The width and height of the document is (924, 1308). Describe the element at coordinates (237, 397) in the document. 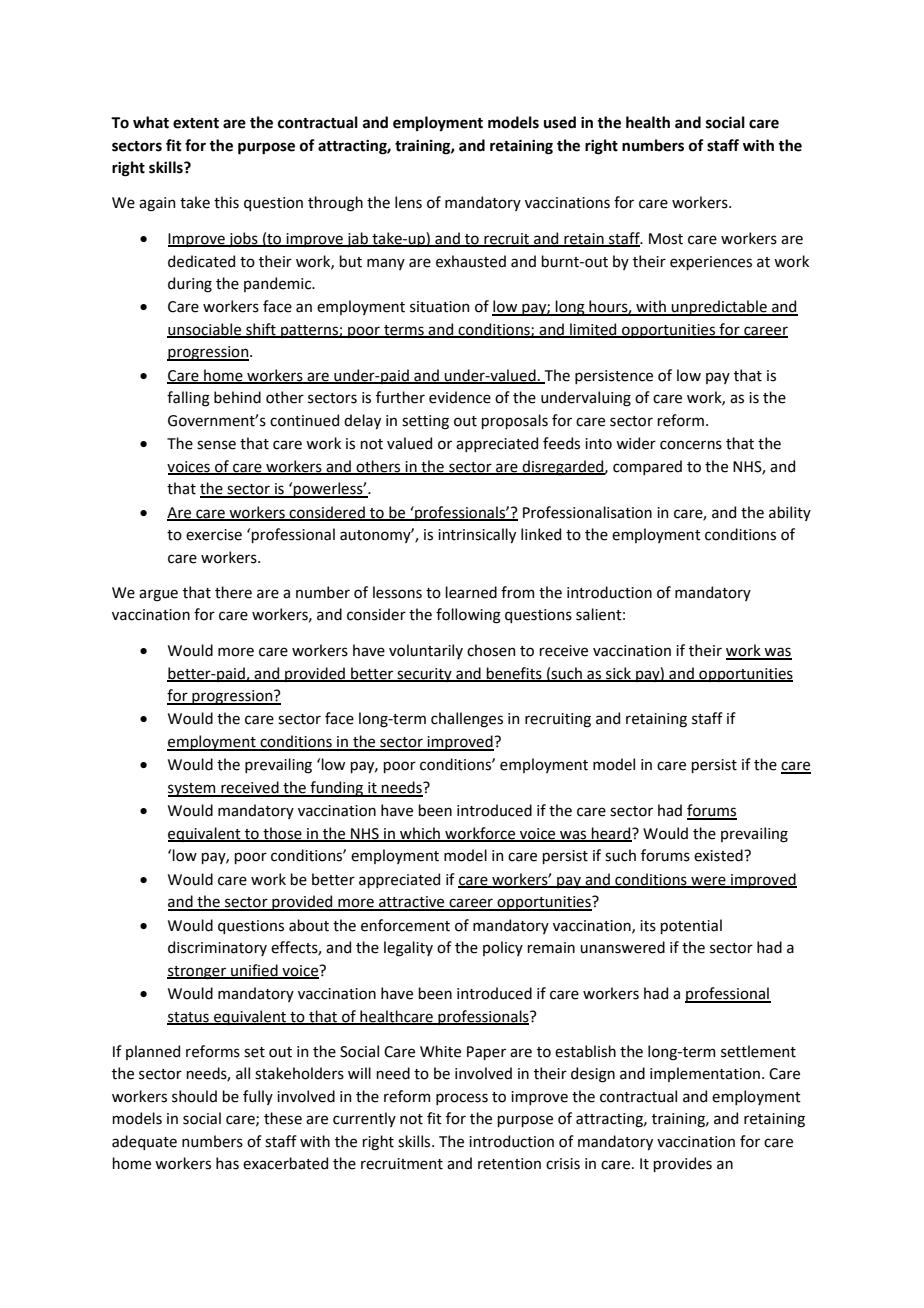

I see `behind` at that location.
